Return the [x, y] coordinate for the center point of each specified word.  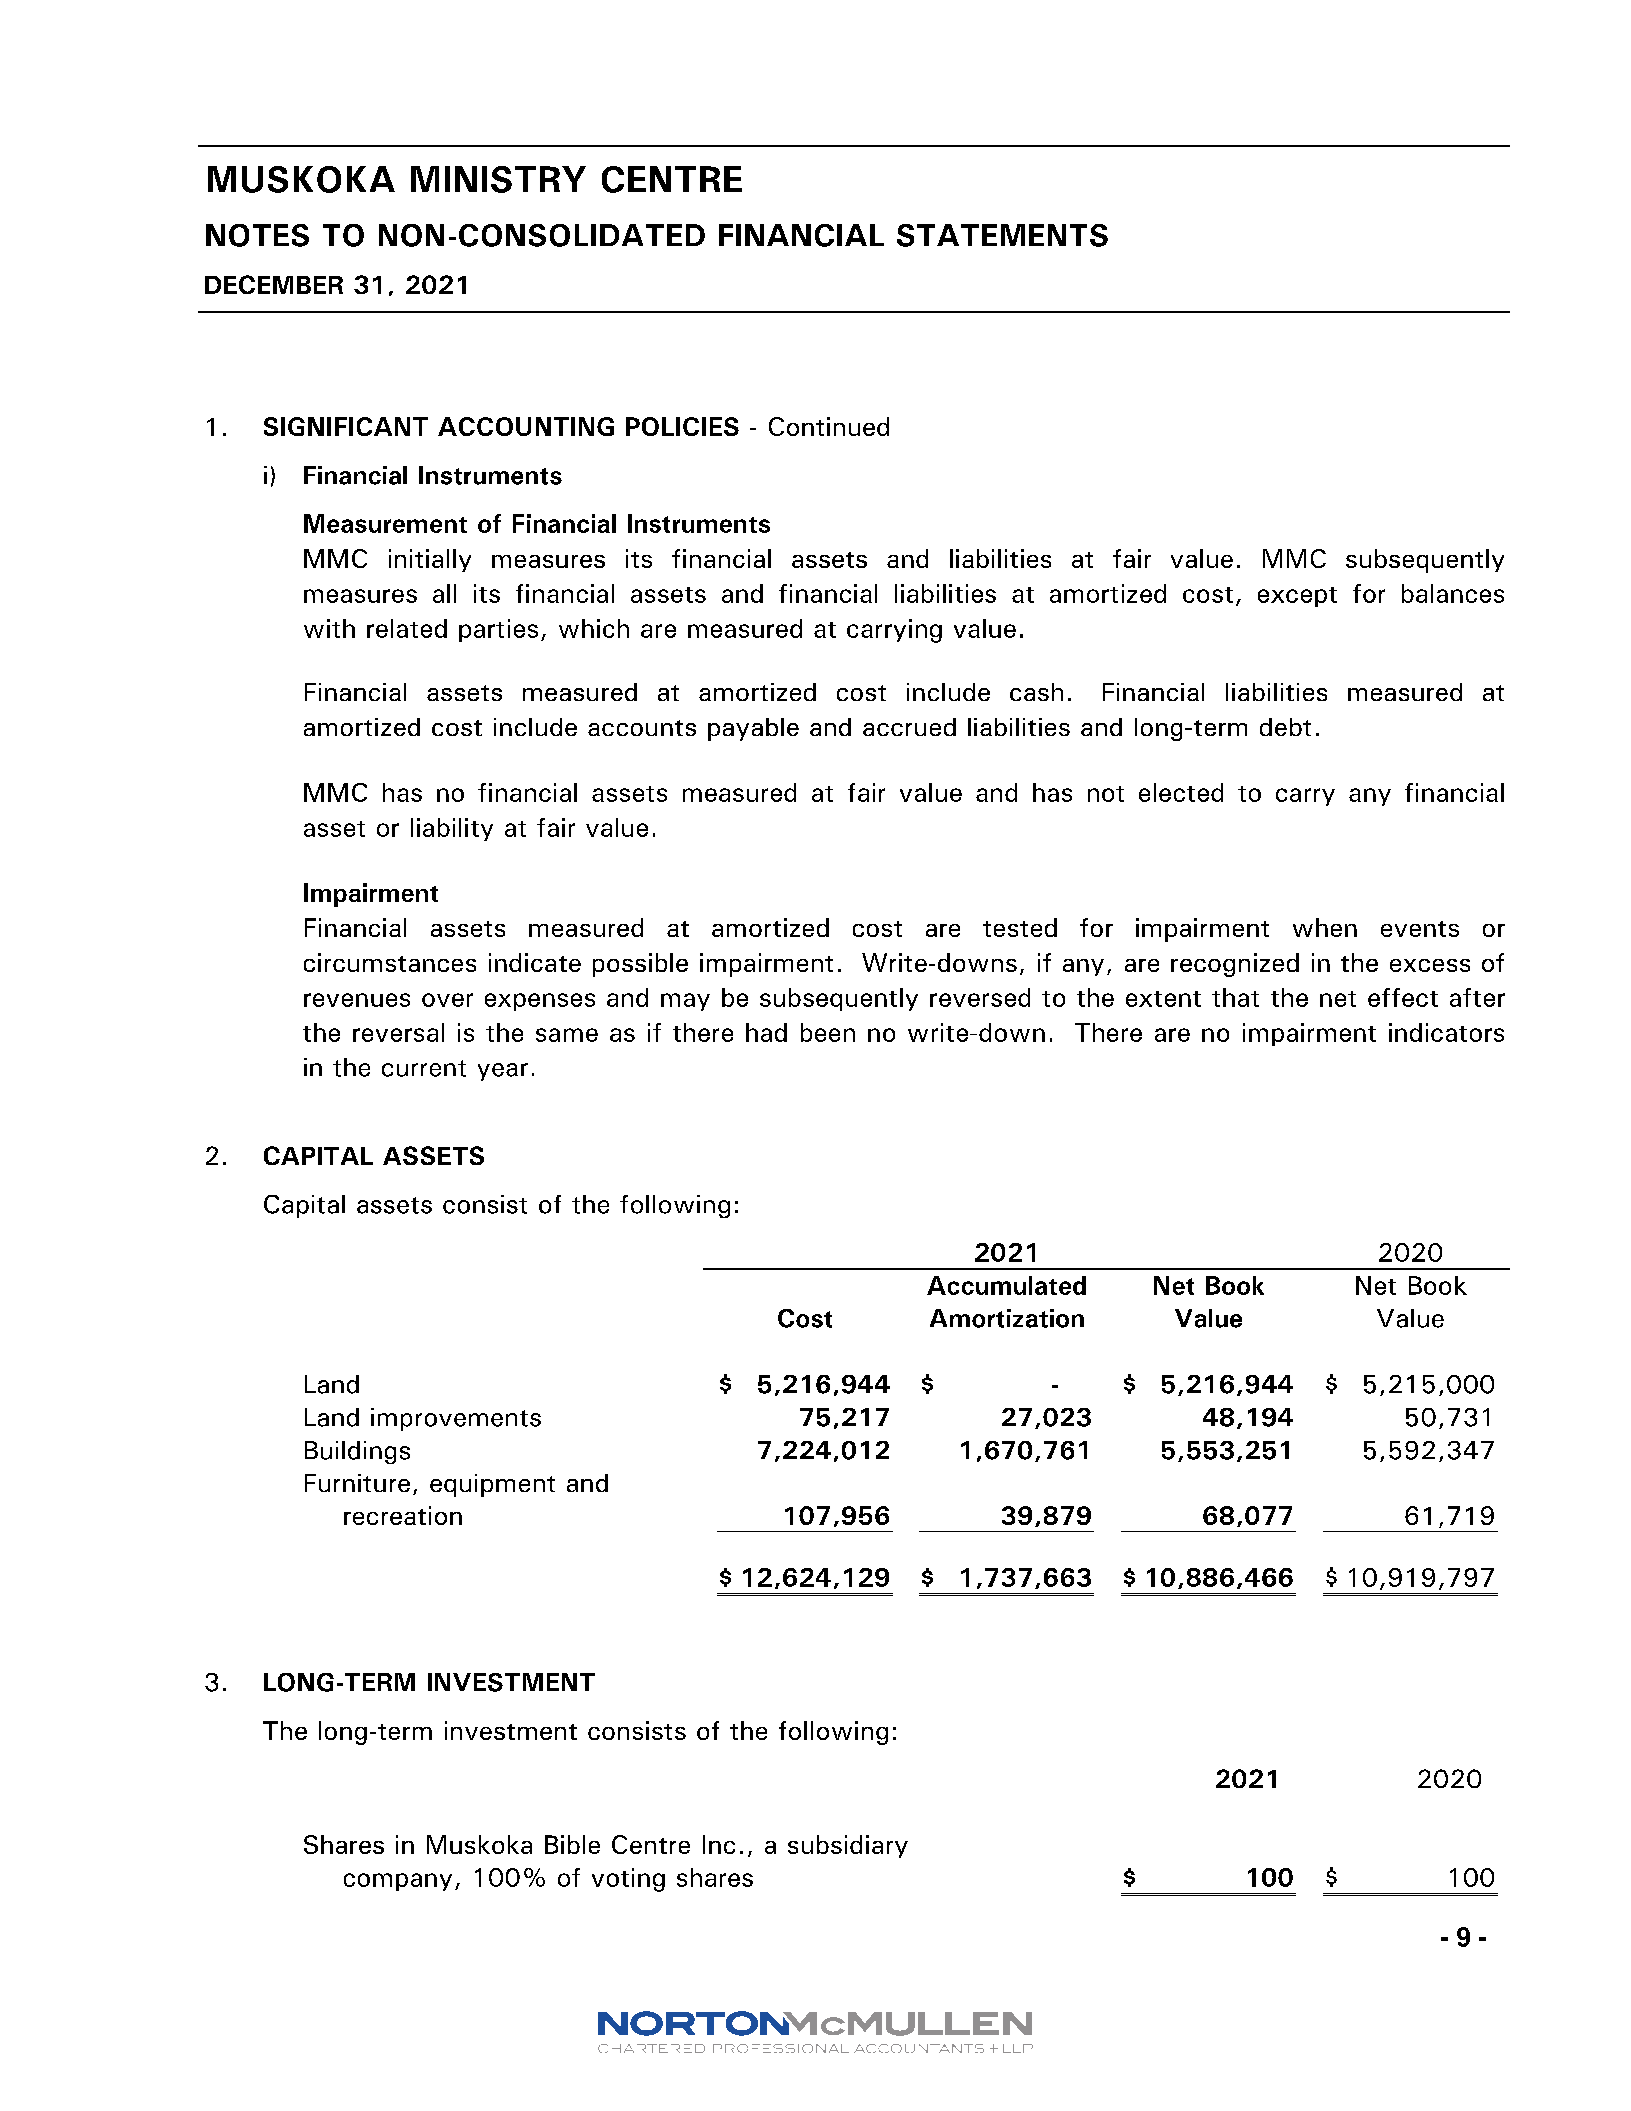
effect [1403, 997]
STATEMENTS [1002, 235]
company [398, 1882]
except [1297, 597]
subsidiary [848, 1846]
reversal [398, 1032]
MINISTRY [498, 179]
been [828, 1032]
